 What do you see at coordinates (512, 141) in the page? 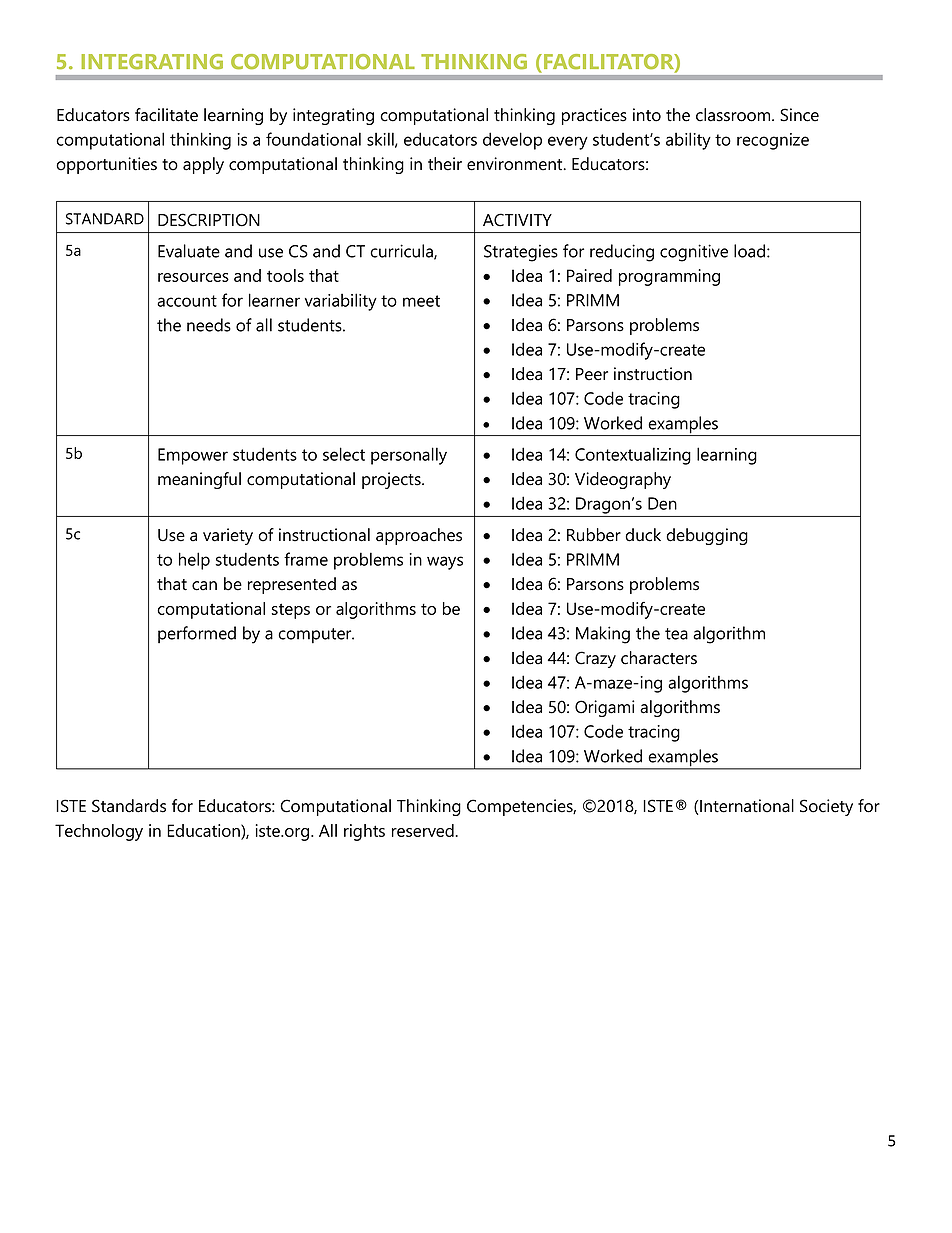
I see `develop` at bounding box center [512, 141].
